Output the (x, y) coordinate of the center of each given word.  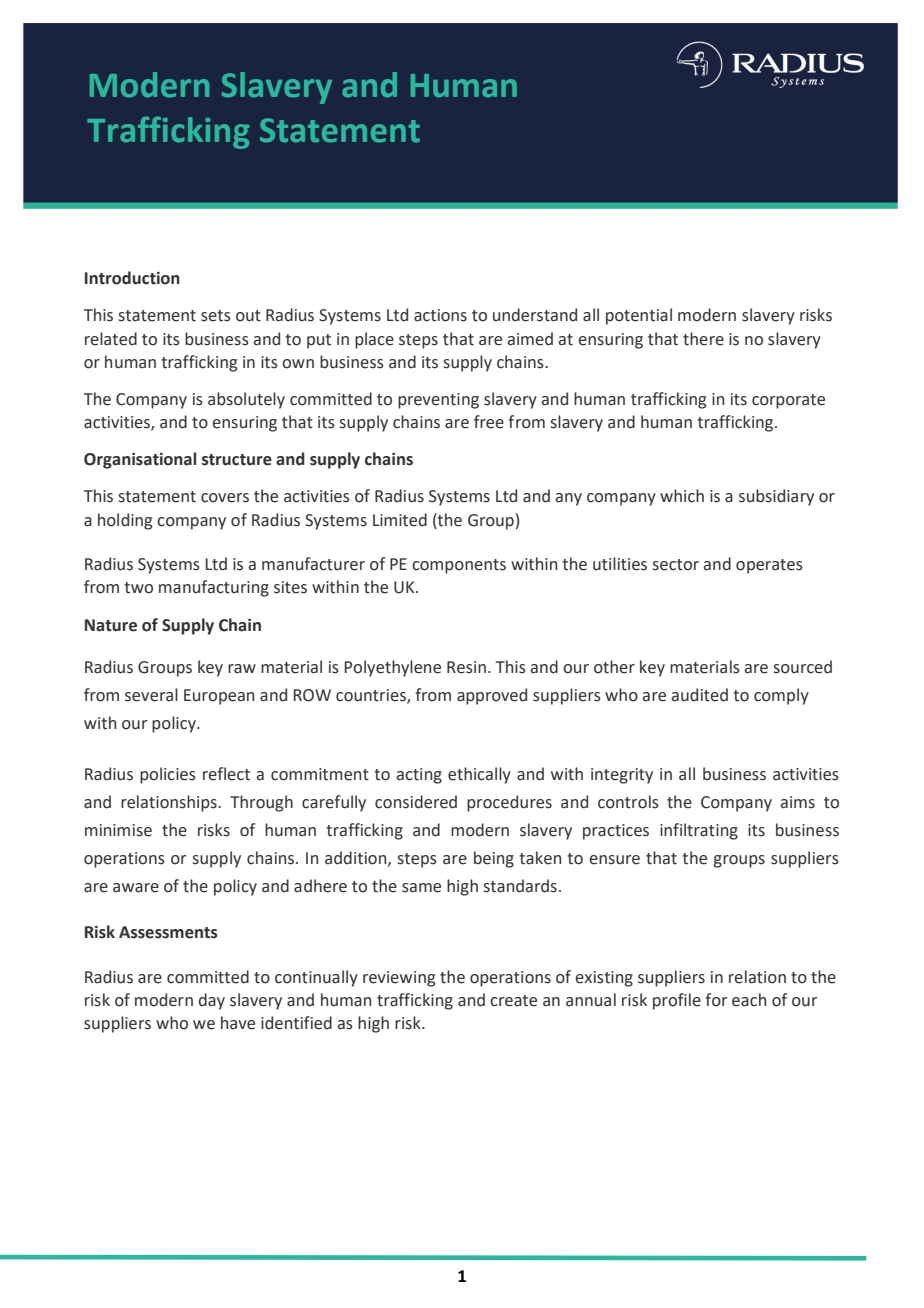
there (703, 339)
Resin (466, 667)
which (682, 496)
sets (216, 316)
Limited (400, 520)
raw (242, 669)
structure (237, 460)
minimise (118, 830)
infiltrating (699, 831)
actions (440, 315)
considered (416, 802)
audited (700, 695)
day (212, 1001)
